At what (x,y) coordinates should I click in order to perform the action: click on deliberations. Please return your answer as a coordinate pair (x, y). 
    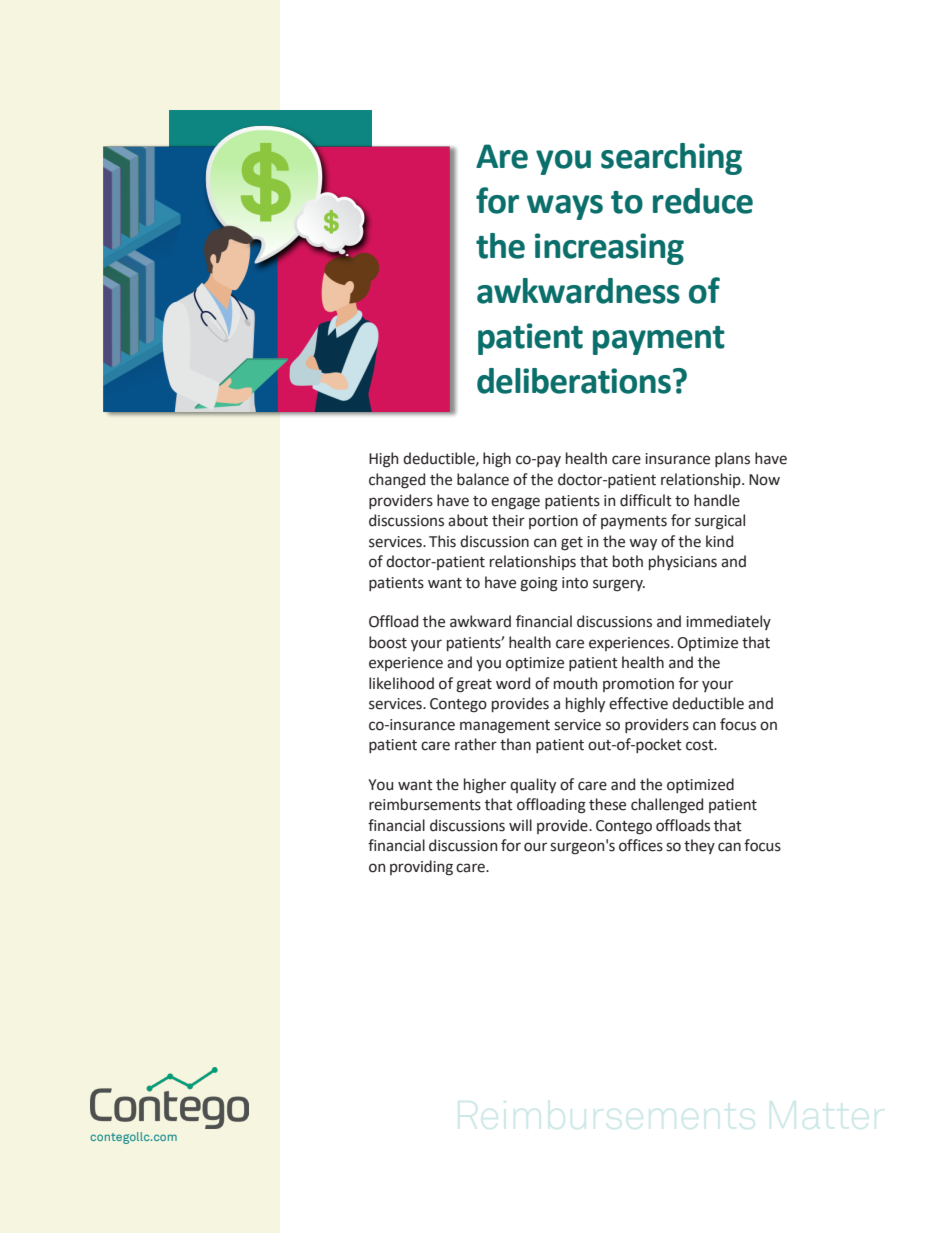
    Looking at the image, I should click on (574, 381).
